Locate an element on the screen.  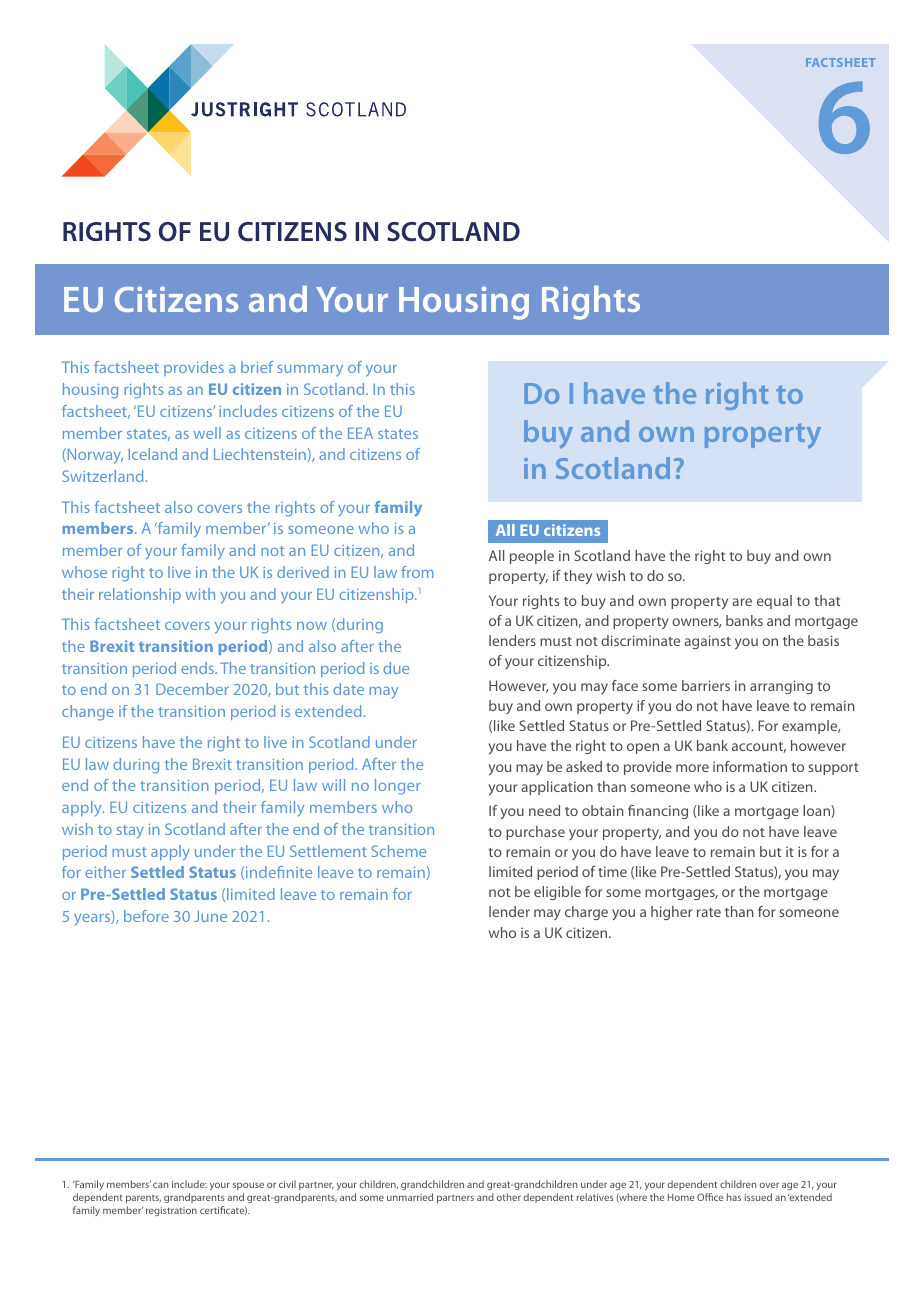
rate is located at coordinates (709, 912).
